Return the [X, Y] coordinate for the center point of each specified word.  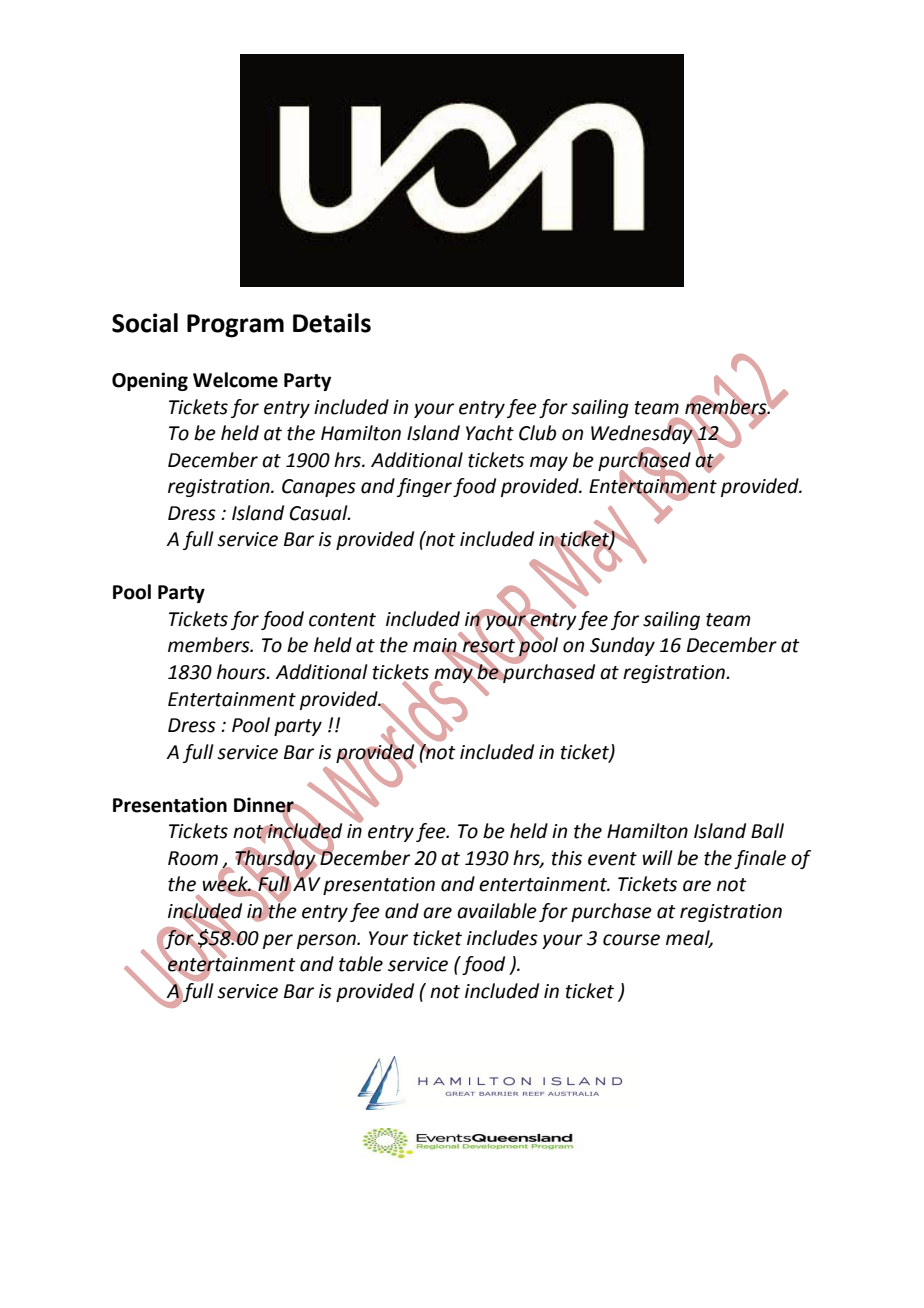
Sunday [622, 646]
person [327, 941]
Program [235, 326]
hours [242, 672]
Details [332, 323]
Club [537, 433]
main [436, 646]
